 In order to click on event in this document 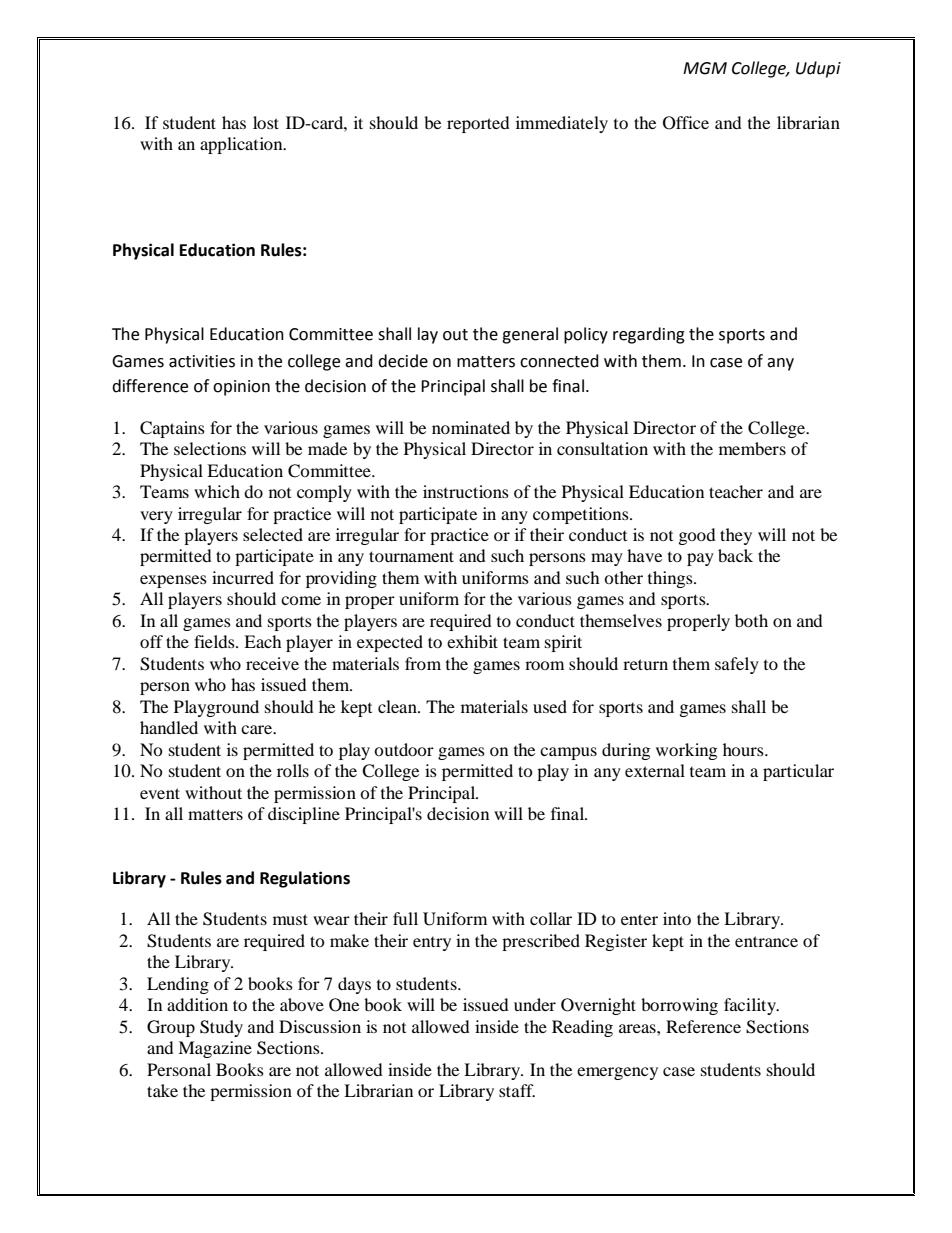, I will do `click(160, 793)`.
